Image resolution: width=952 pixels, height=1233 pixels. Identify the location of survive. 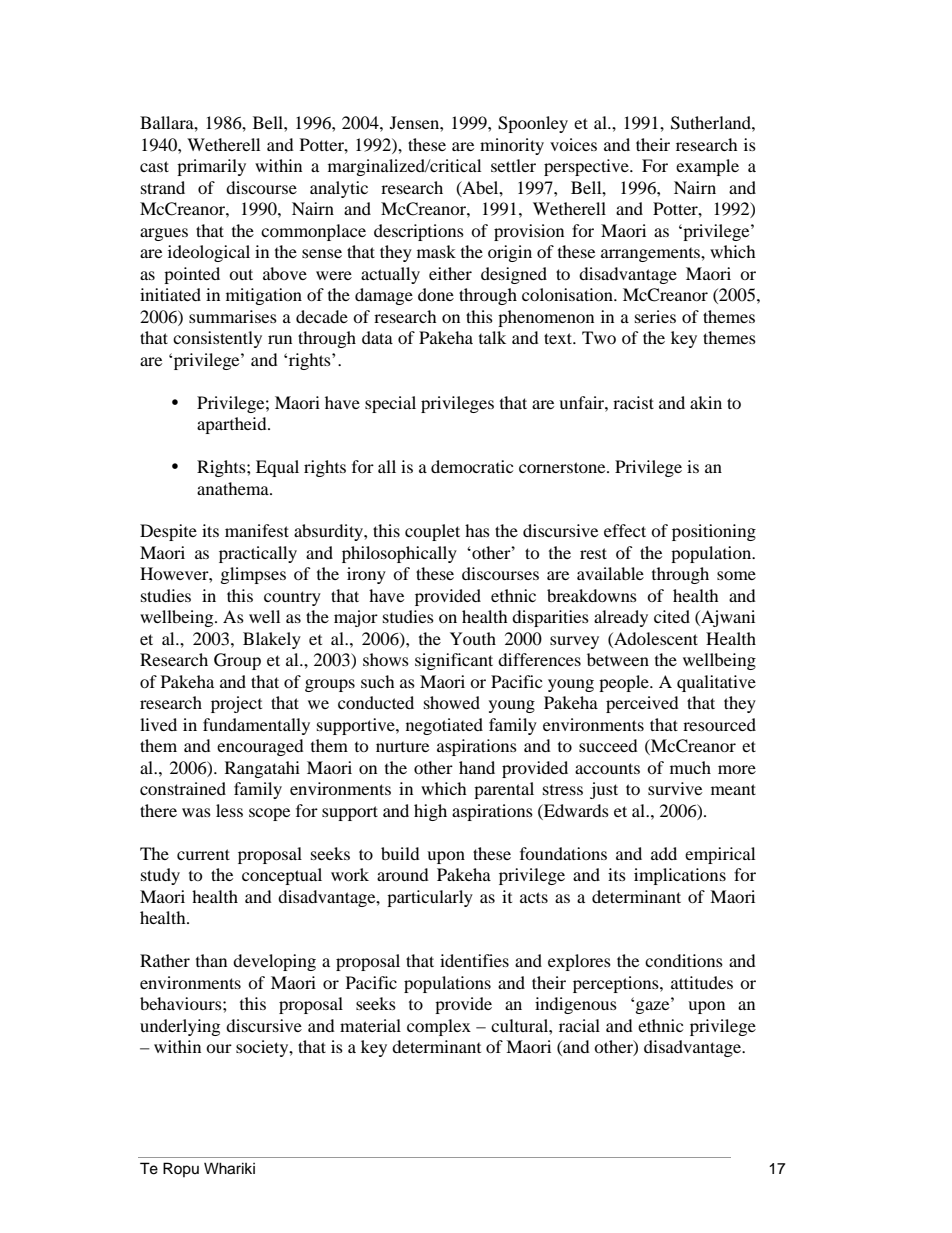
(675, 788).
